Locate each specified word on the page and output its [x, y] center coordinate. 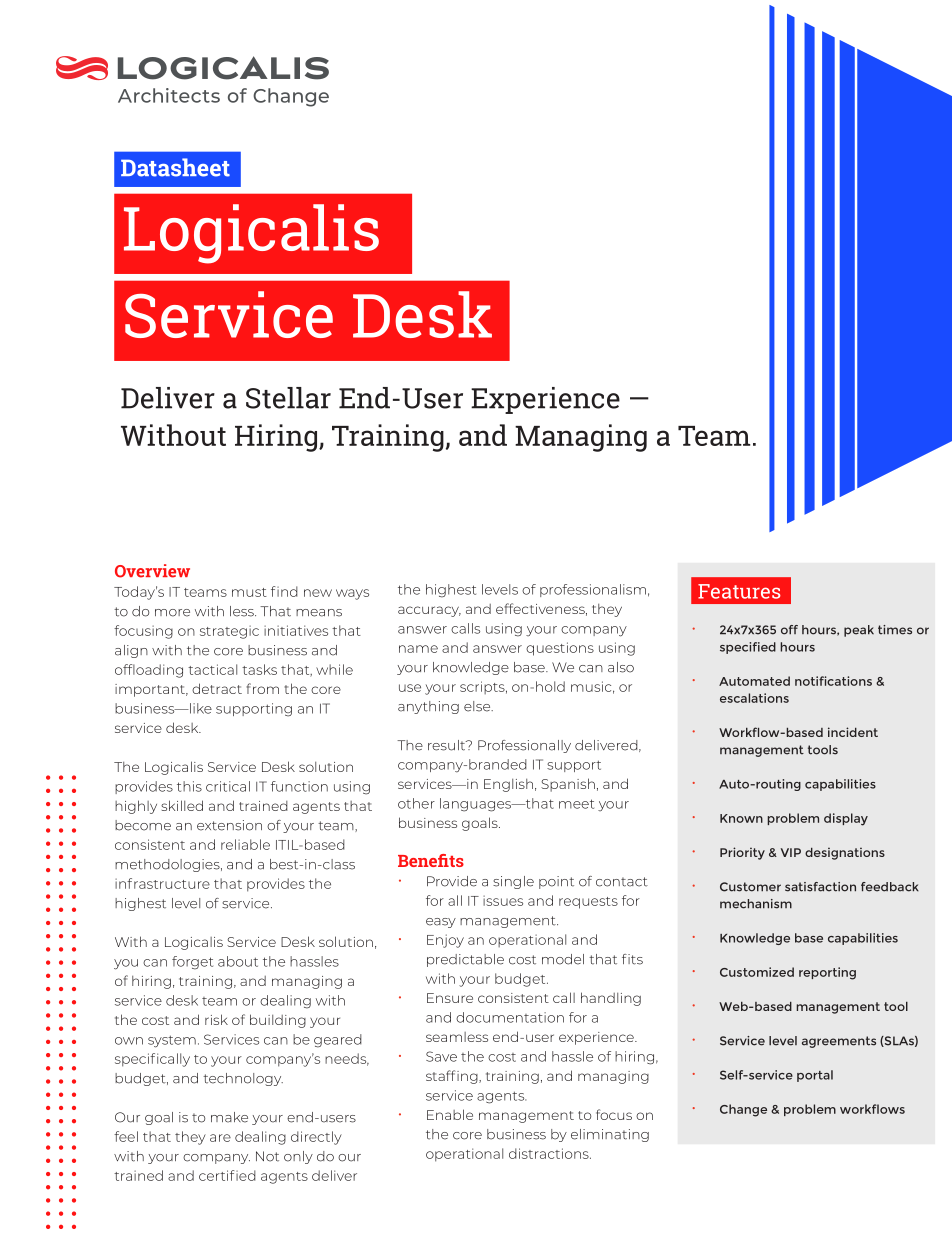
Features [739, 591]
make [229, 1117]
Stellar [288, 398]
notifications [833, 681]
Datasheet [175, 167]
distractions [550, 1153]
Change [743, 1110]
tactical [212, 669]
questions [560, 649]
